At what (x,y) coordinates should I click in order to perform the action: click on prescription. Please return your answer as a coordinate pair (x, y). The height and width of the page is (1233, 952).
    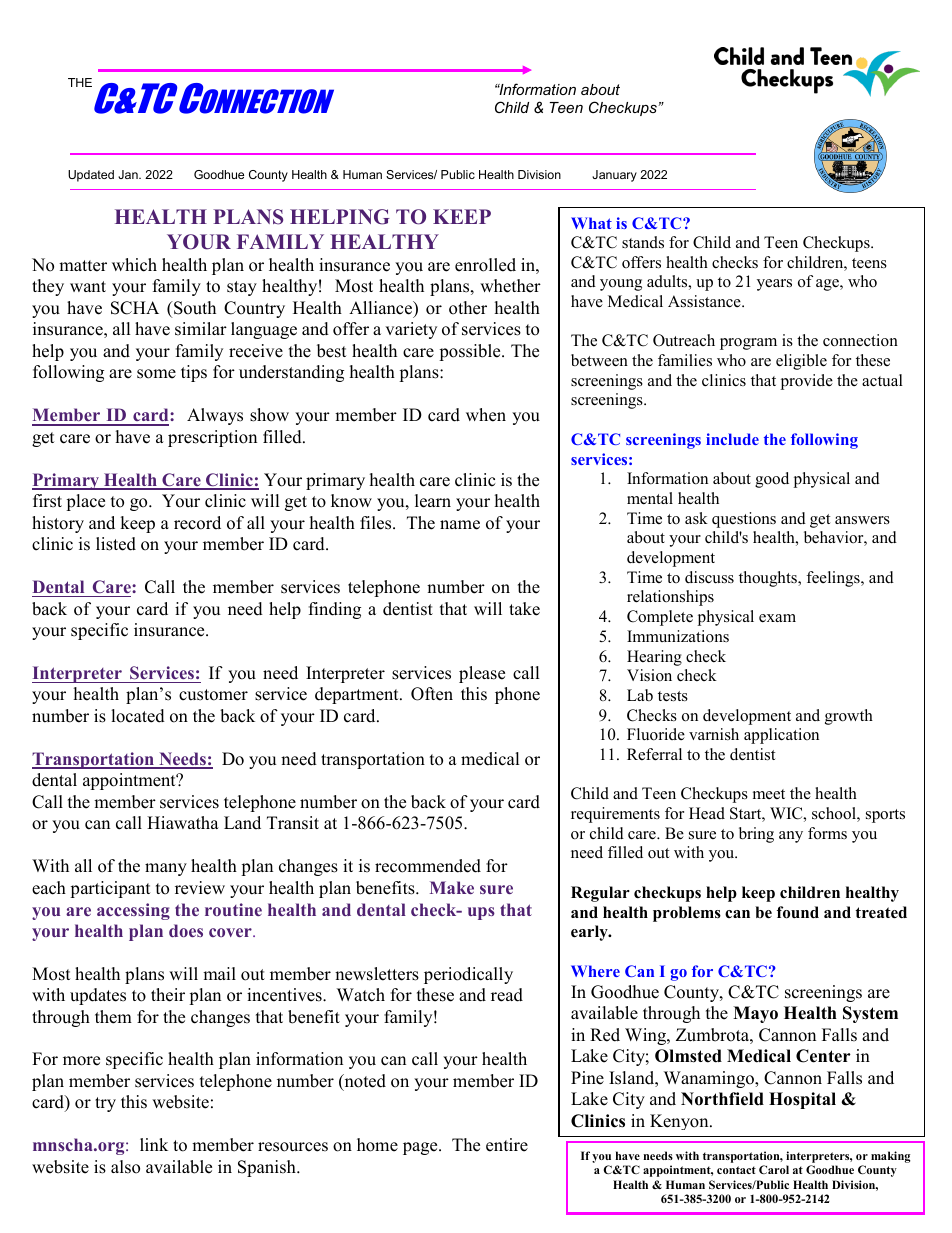
    Looking at the image, I should click on (212, 438).
